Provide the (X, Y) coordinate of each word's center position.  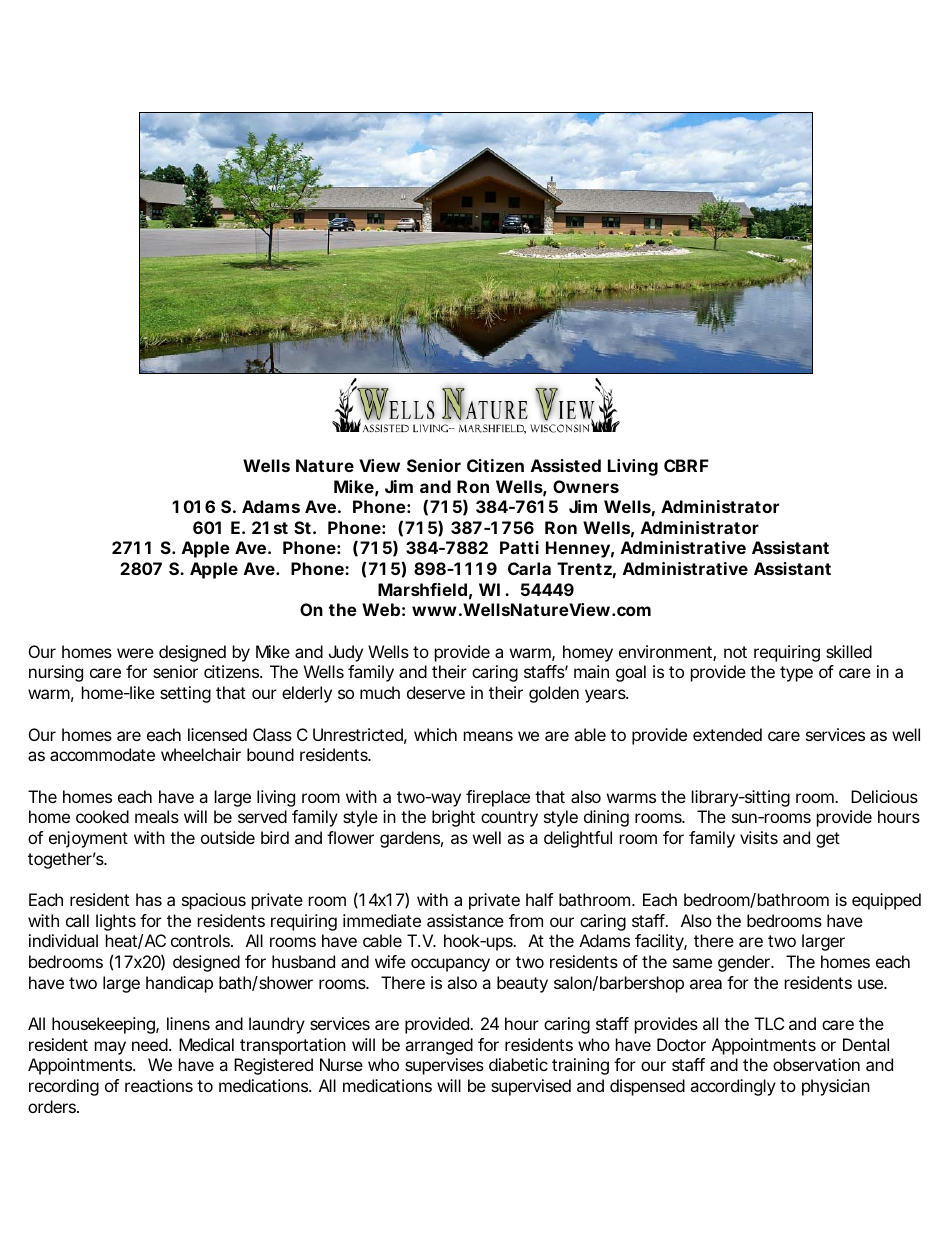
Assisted (566, 465)
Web (381, 609)
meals (157, 816)
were (135, 653)
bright (453, 818)
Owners (586, 486)
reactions (159, 1085)
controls (202, 940)
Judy (346, 653)
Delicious (884, 796)
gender (745, 963)
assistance (465, 920)
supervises (444, 1066)
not (735, 652)
